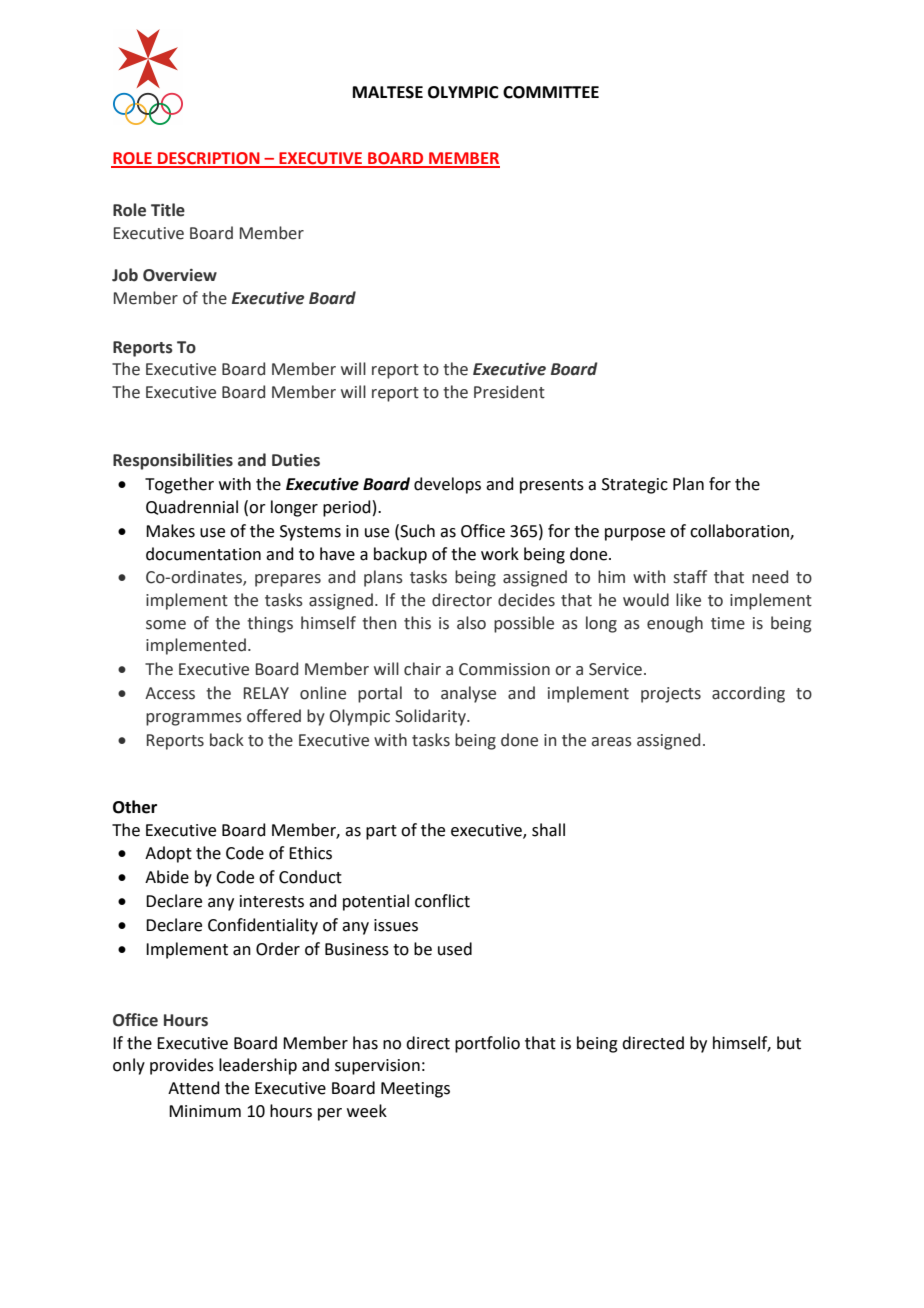 This document has width=924, height=1308. What do you see at coordinates (388, 92) in the document?
I see `MALTESE` at bounding box center [388, 92].
